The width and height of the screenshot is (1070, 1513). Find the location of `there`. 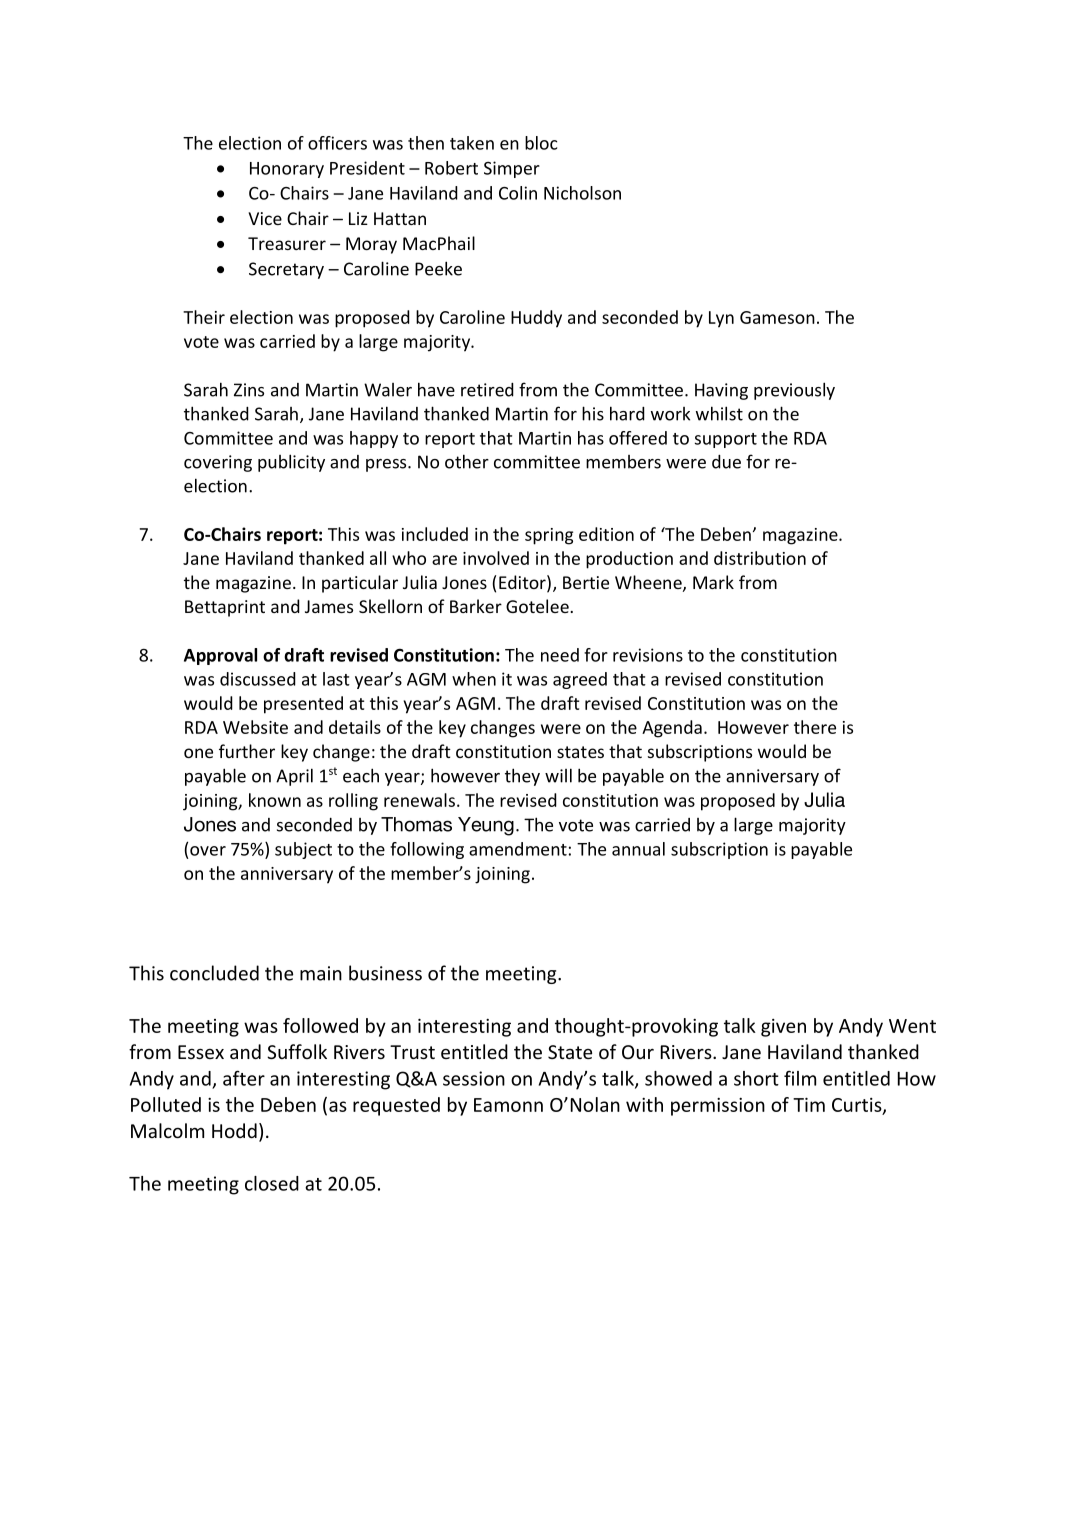

there is located at coordinates (815, 727).
